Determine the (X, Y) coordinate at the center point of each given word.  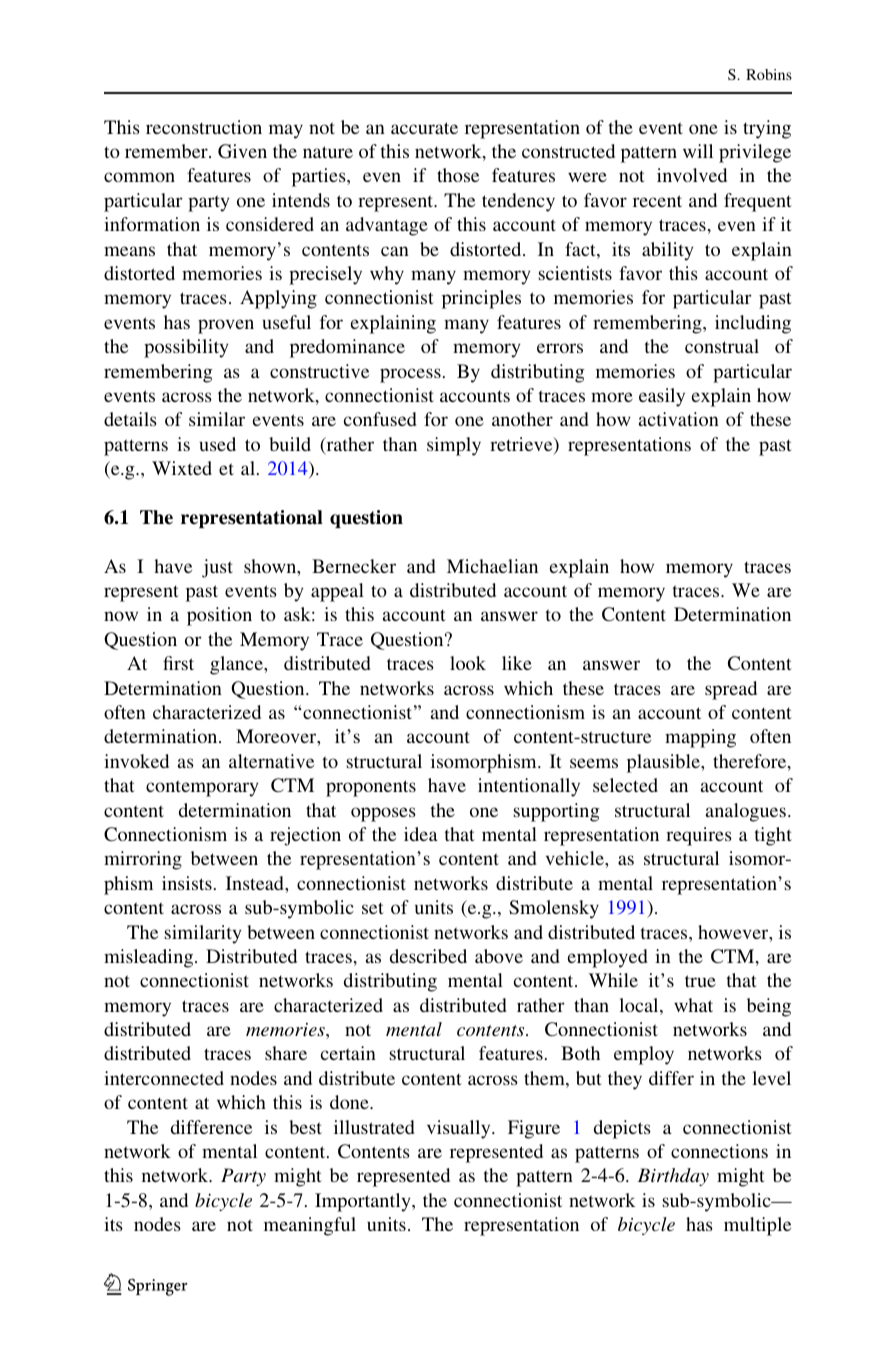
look (468, 663)
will (698, 151)
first (178, 663)
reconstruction (204, 127)
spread (731, 690)
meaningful (310, 1226)
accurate (424, 128)
